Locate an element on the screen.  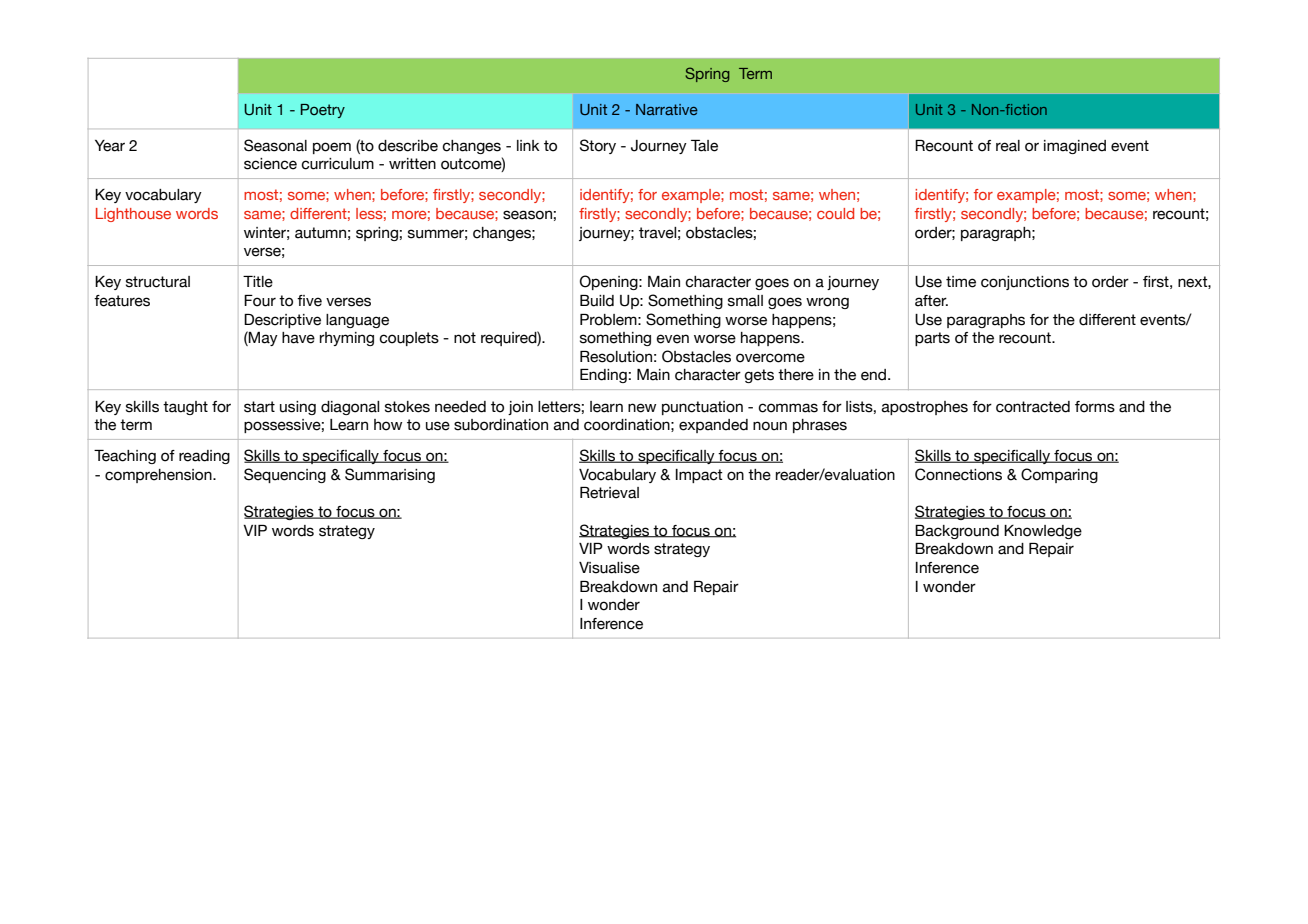
Title is located at coordinates (258, 282).
